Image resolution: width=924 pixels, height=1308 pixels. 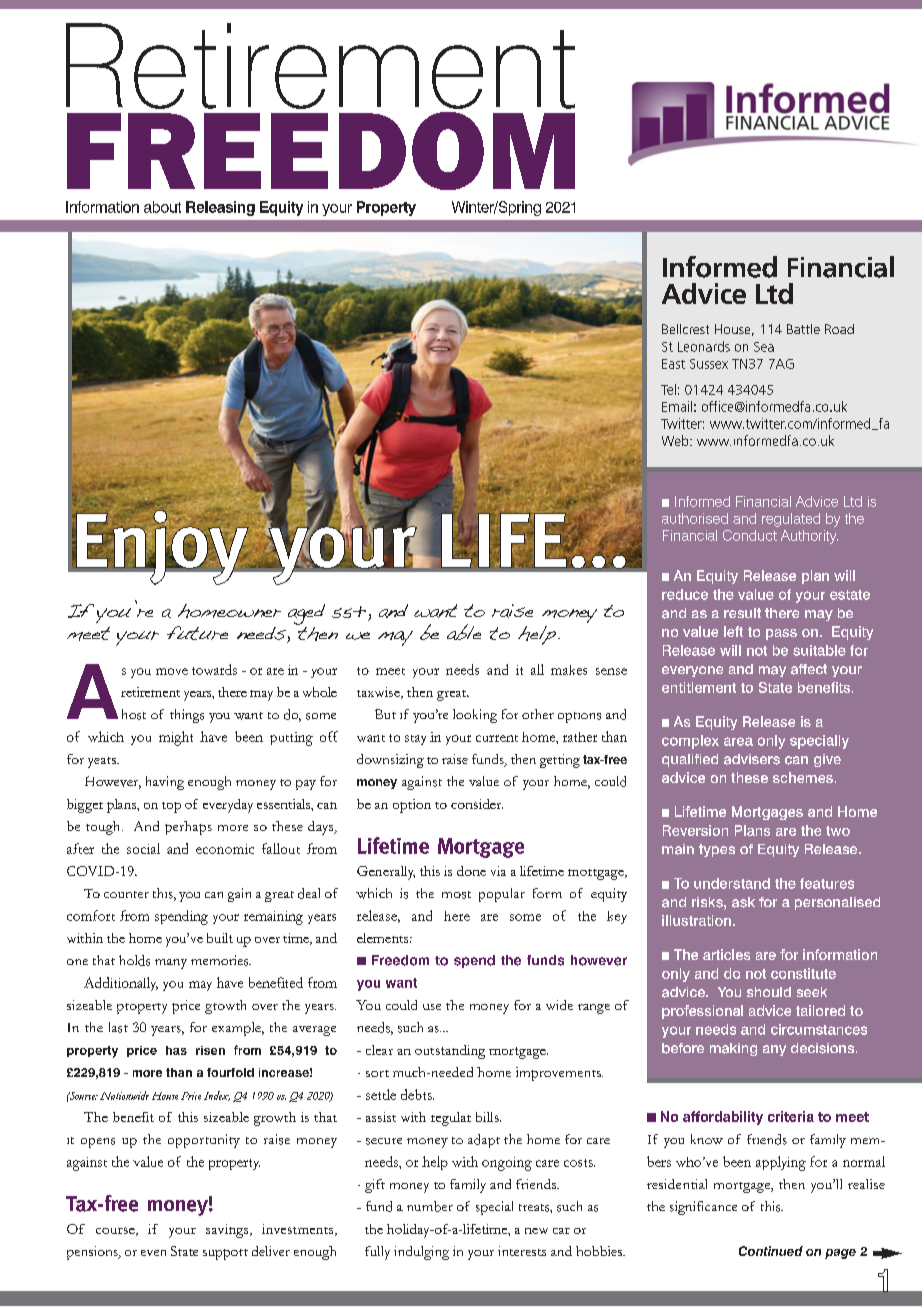 What do you see at coordinates (153, 1253) in the screenshot?
I see `even` at bounding box center [153, 1253].
